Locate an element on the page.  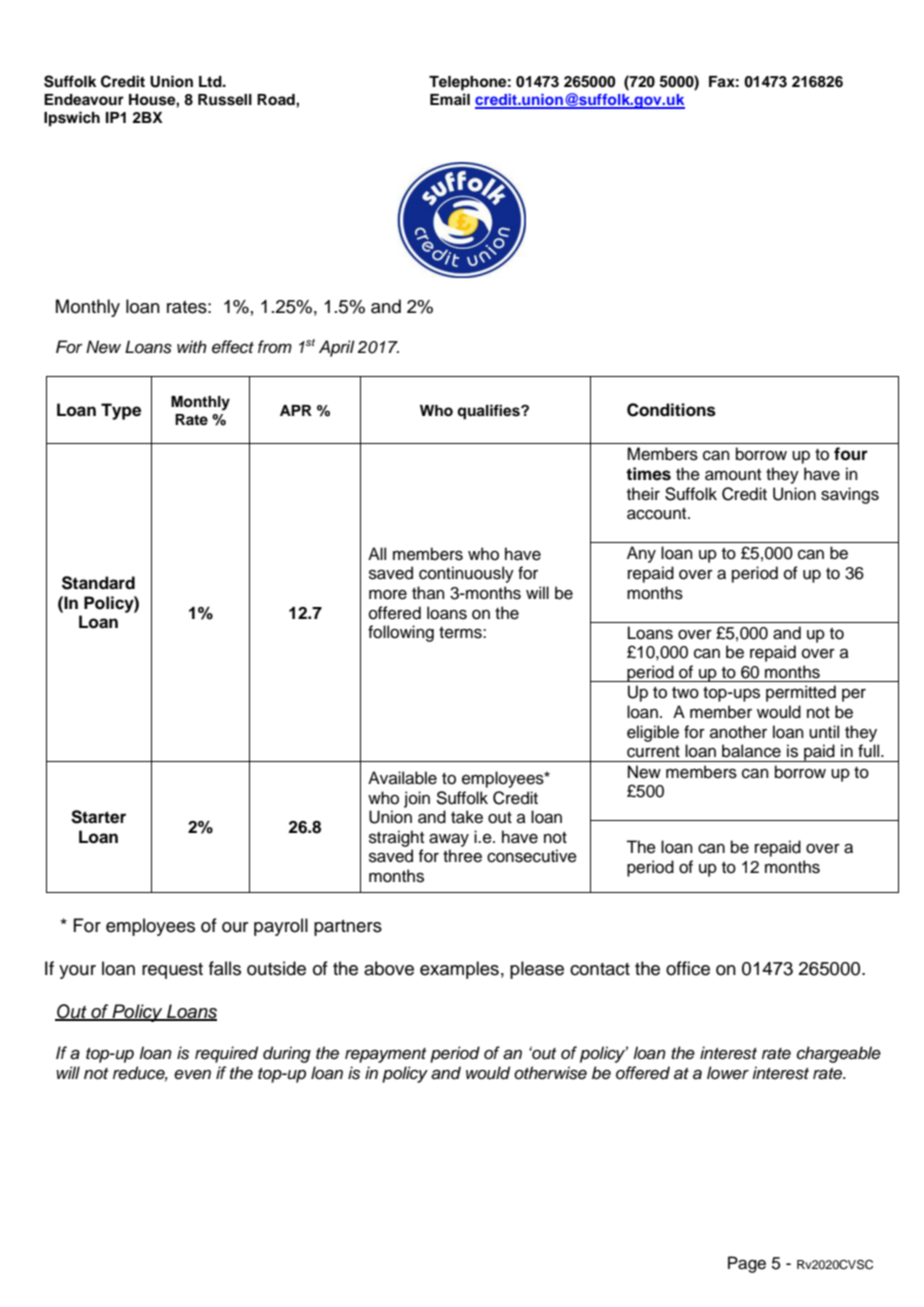
following is located at coordinates (401, 633).
